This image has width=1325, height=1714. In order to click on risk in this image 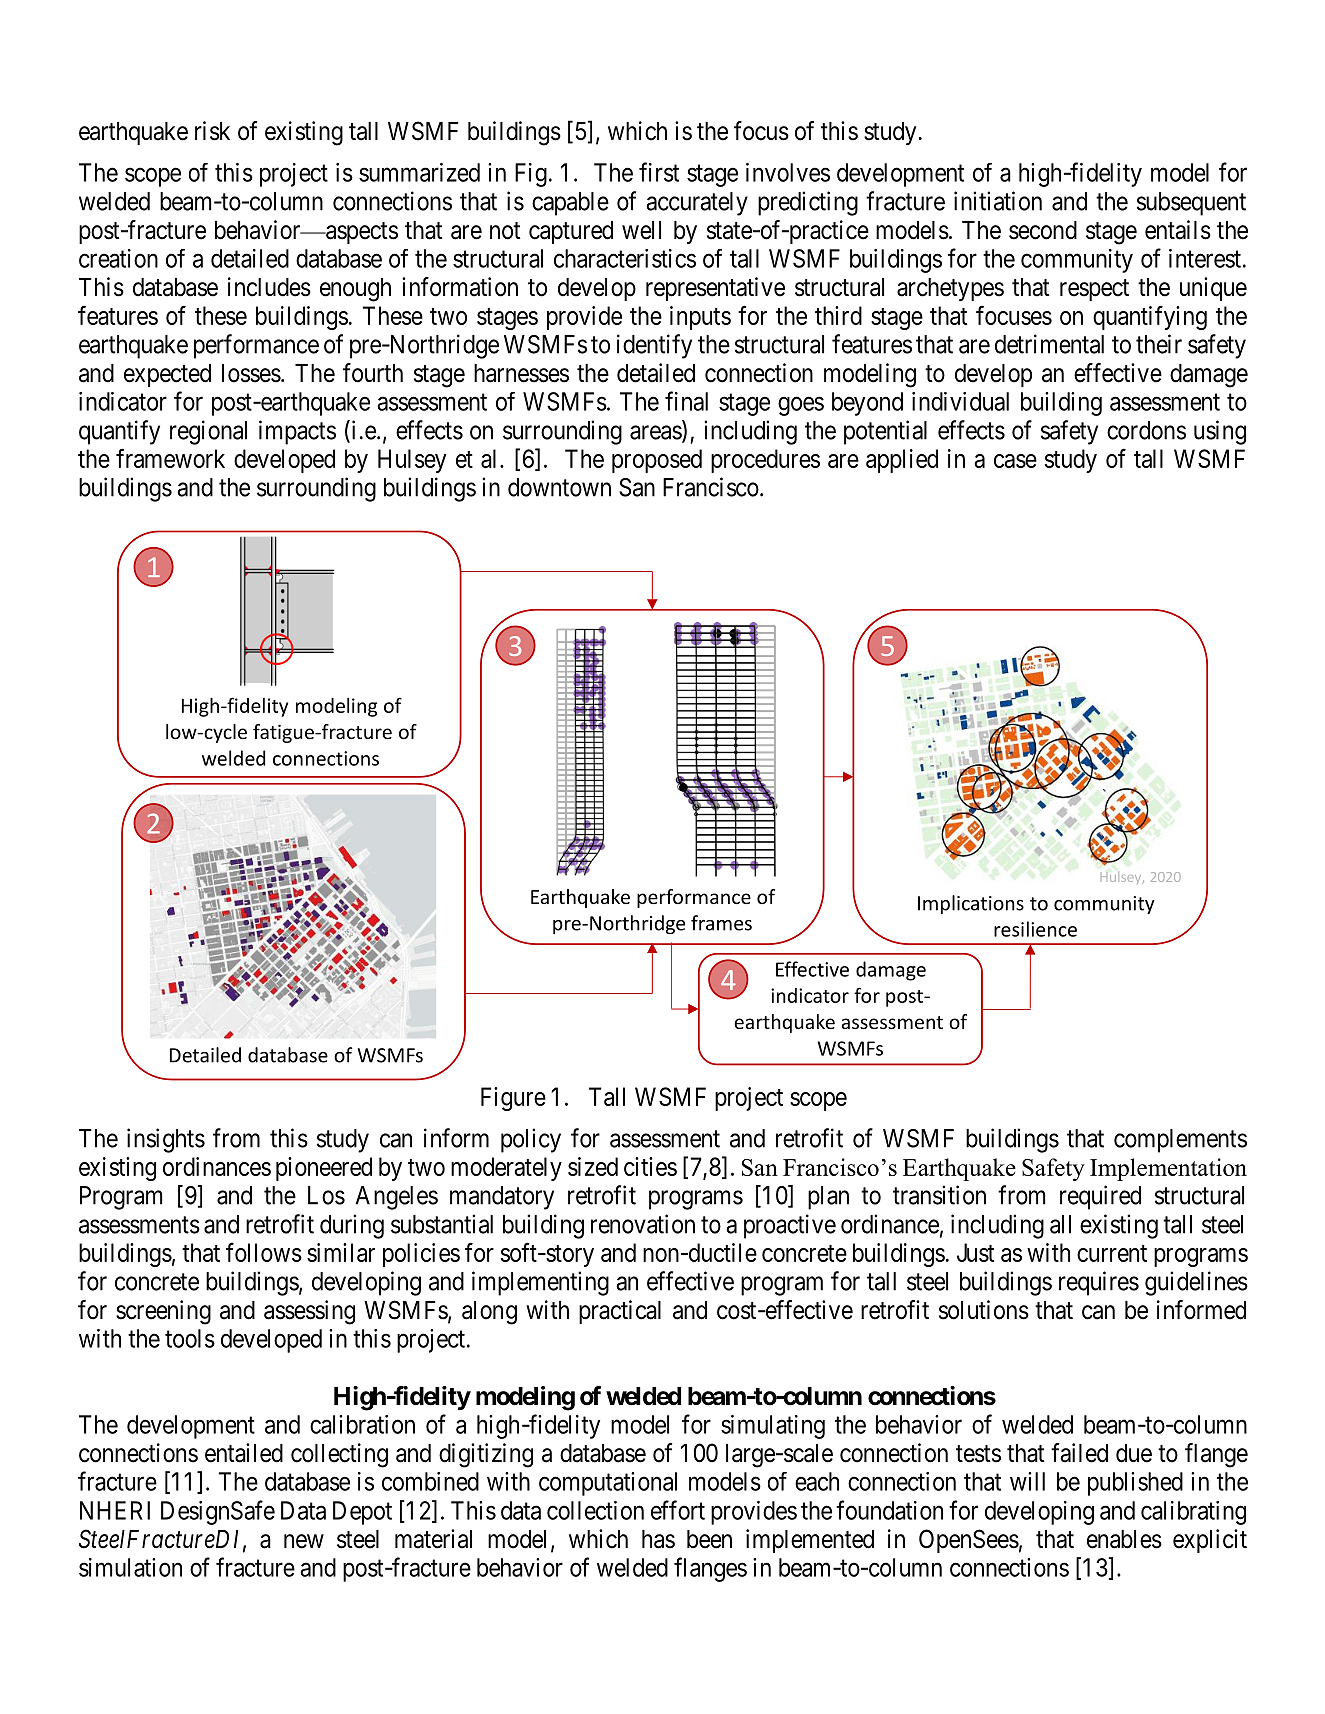, I will do `click(212, 131)`.
